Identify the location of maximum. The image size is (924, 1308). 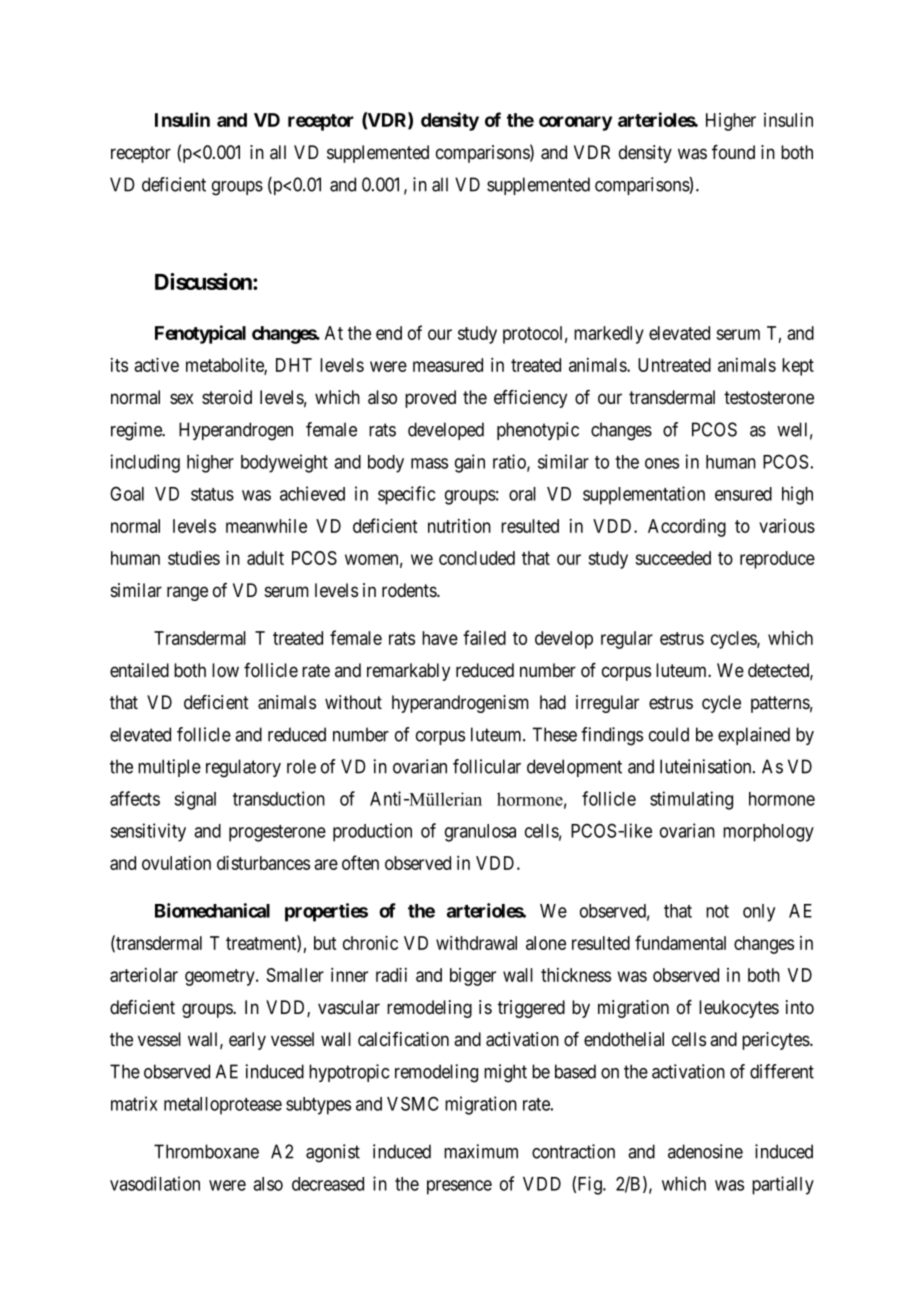
(481, 1151).
